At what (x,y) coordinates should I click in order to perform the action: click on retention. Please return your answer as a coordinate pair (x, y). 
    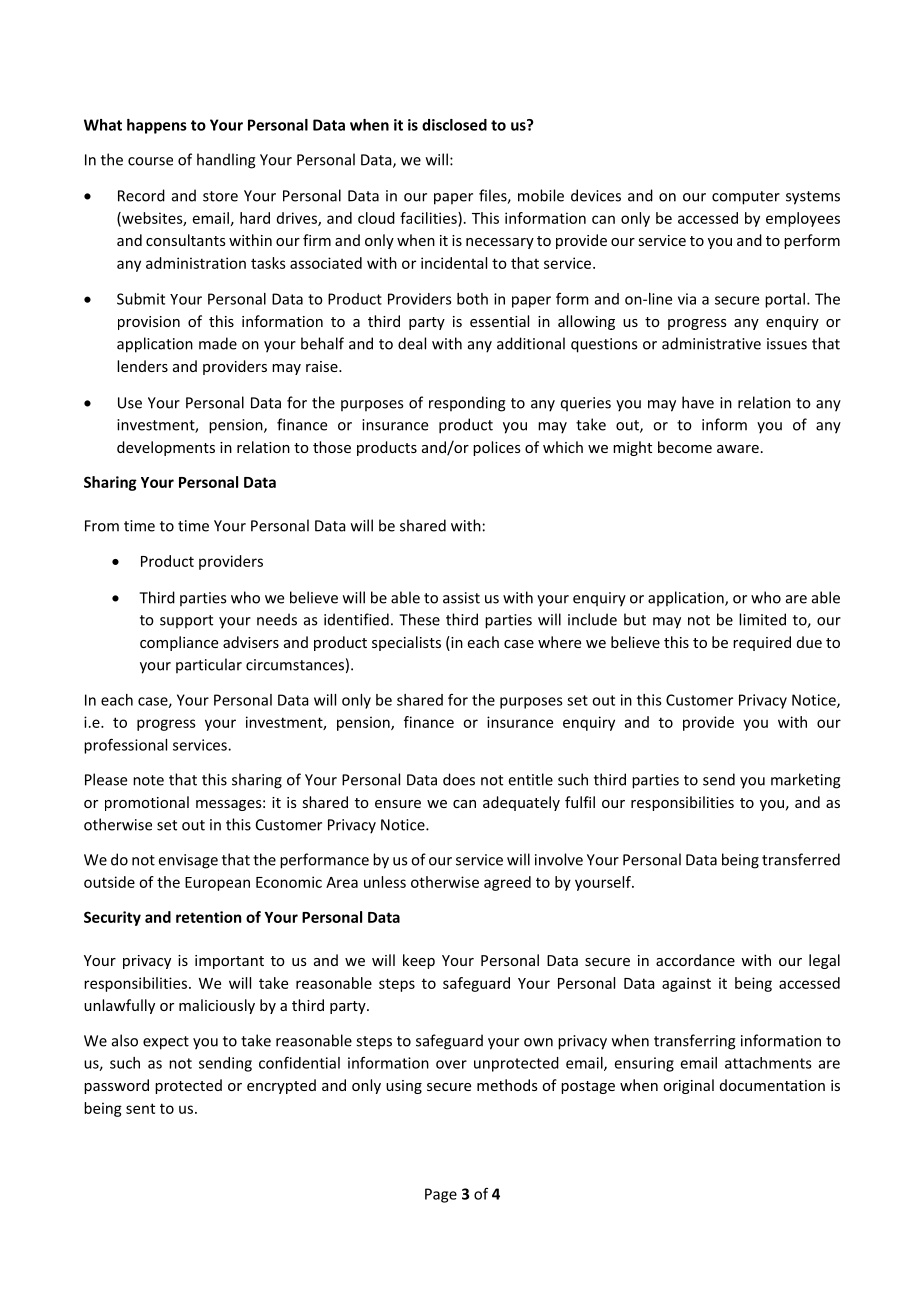
    Looking at the image, I should click on (208, 917).
